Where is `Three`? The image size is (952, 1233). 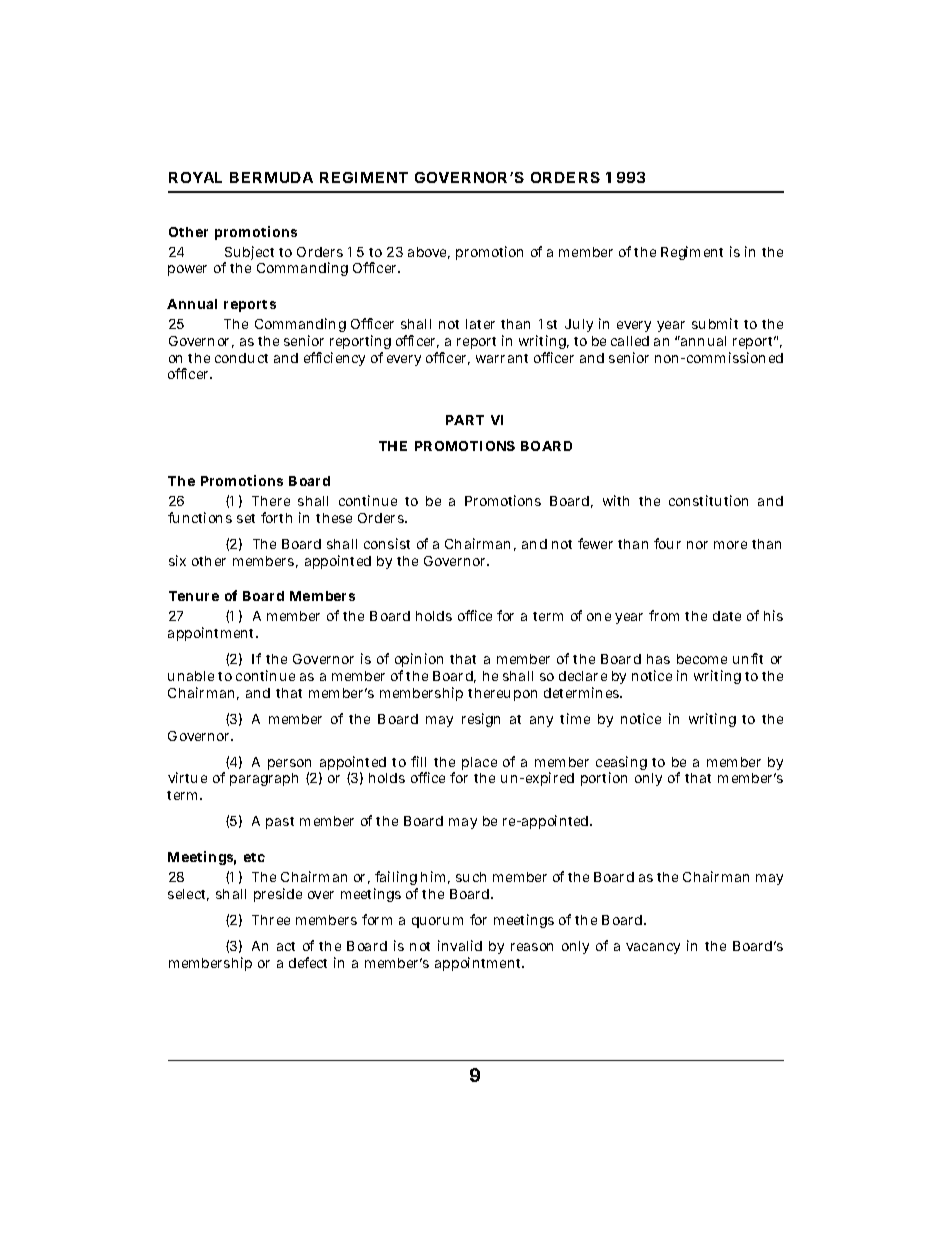 Three is located at coordinates (271, 920).
